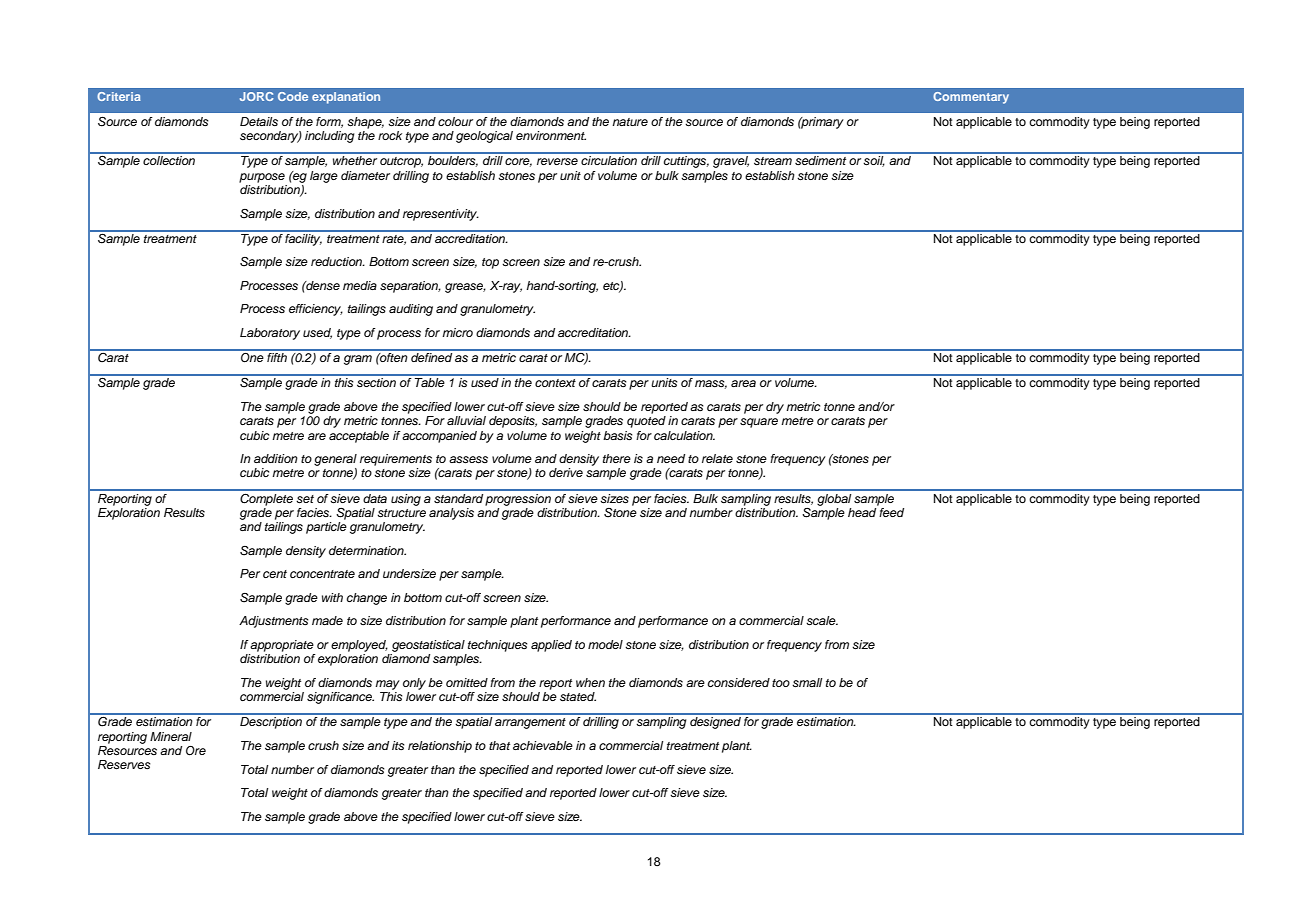 This screenshot has height=924, width=1308. Describe the element at coordinates (259, 121) in the screenshot. I see `Details` at that location.
